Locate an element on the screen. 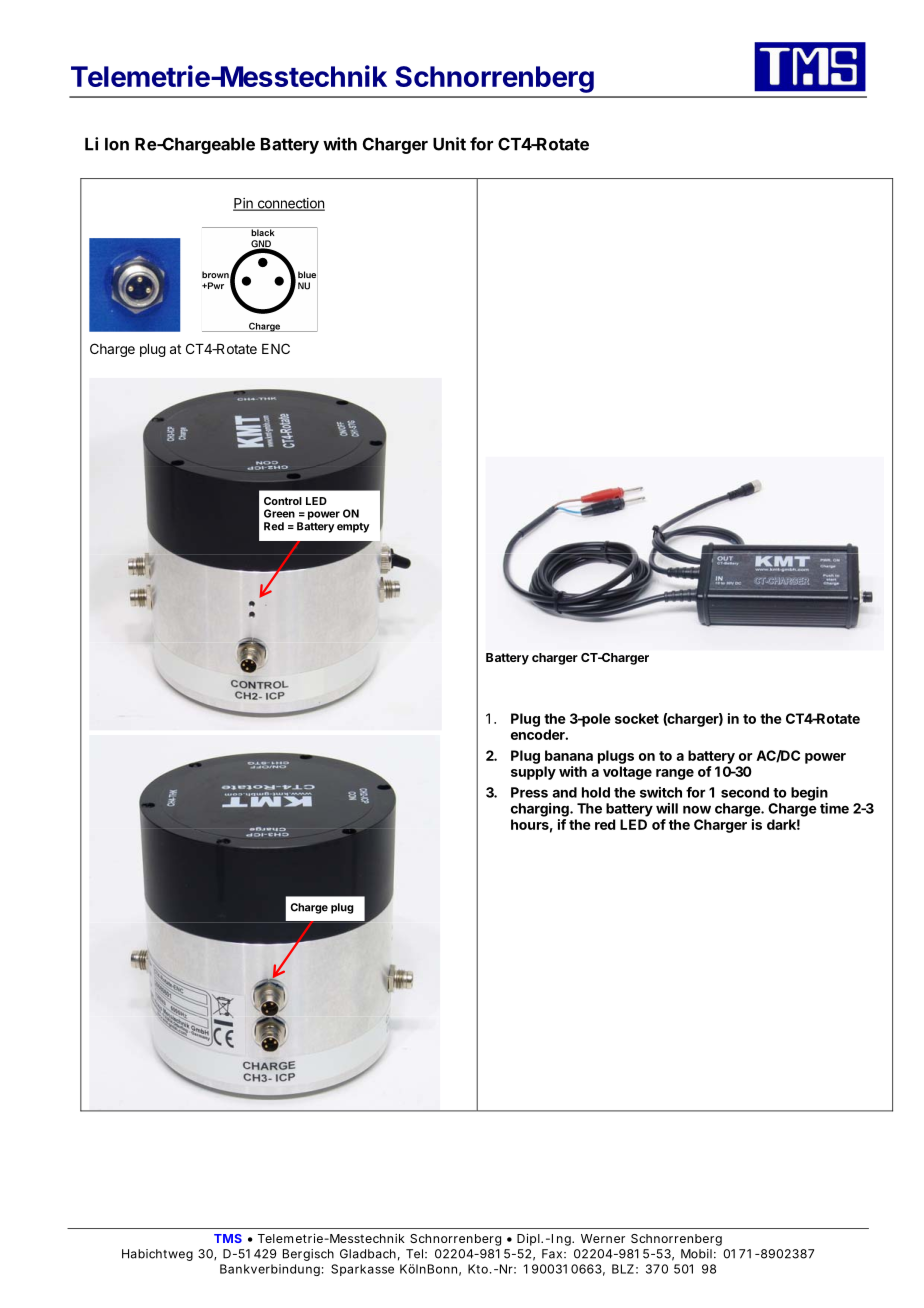 This screenshot has width=924, height=1308. second is located at coordinates (745, 792).
